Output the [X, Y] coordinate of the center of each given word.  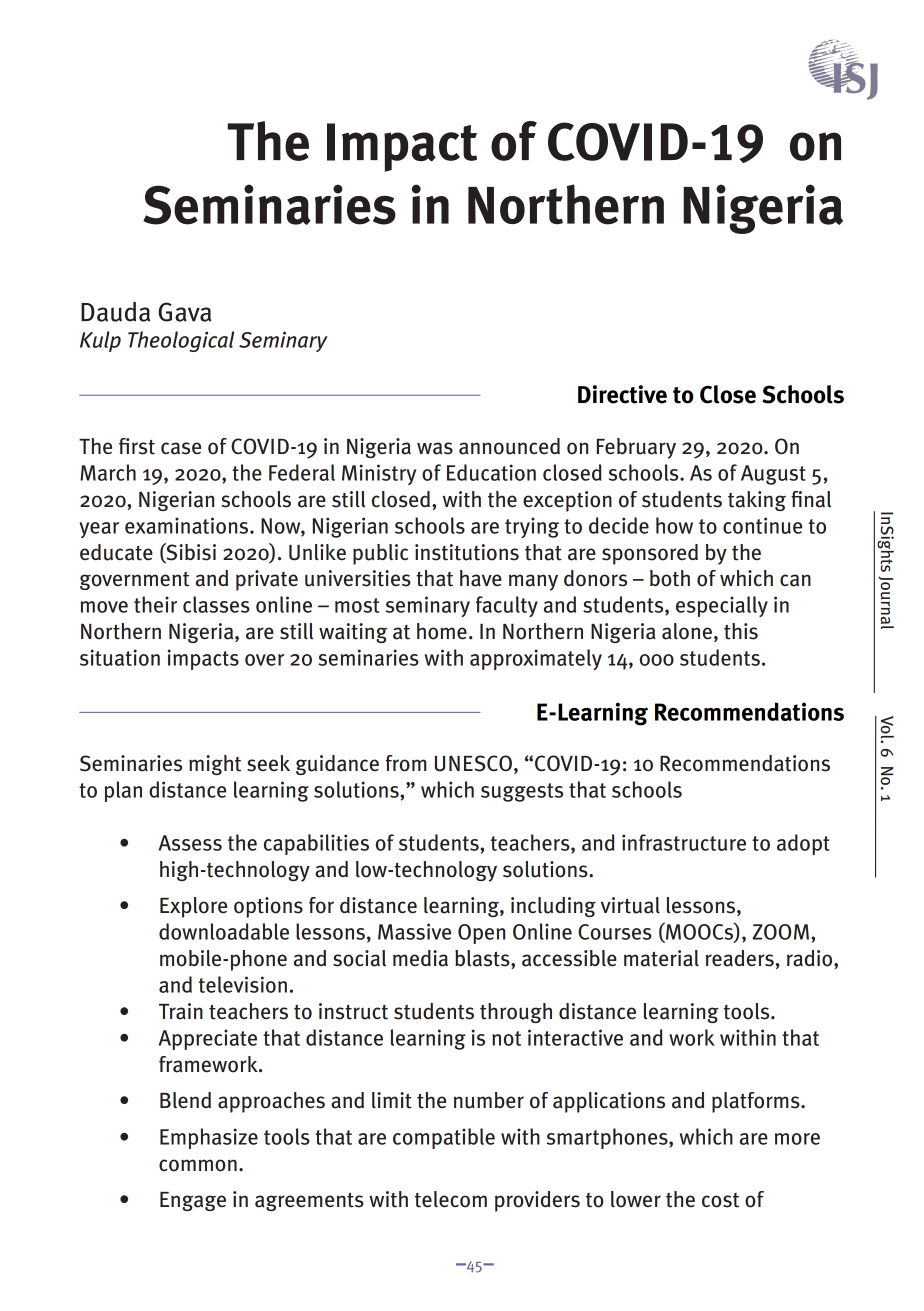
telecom [451, 1199]
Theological [181, 341]
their [155, 604]
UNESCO [473, 763]
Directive [622, 394]
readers [740, 958]
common [198, 1165]
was [435, 448]
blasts [483, 959]
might [215, 765]
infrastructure [684, 842]
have [481, 578]
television [243, 984]
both [670, 578]
